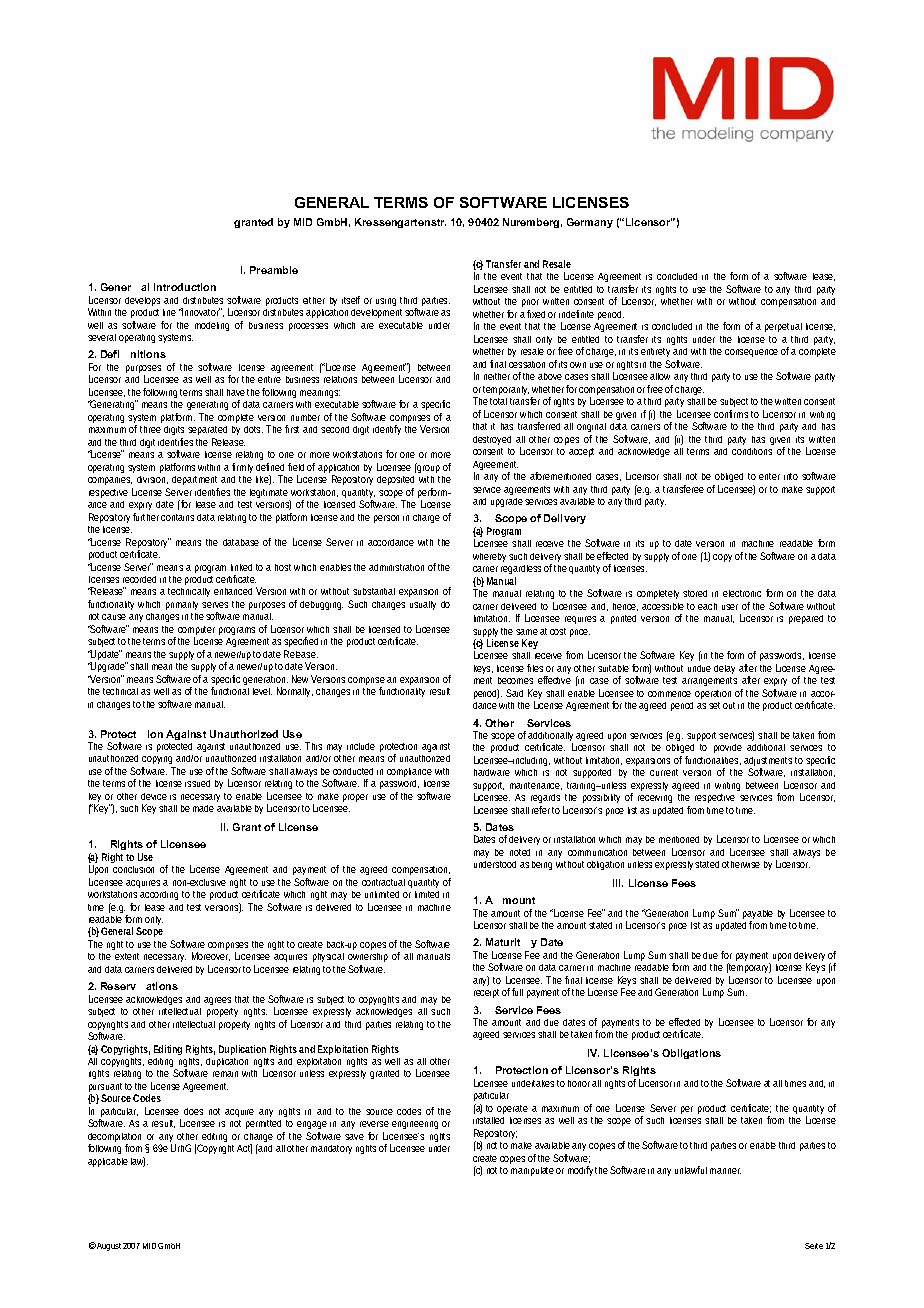 Image resolution: width=924 pixels, height=1308 pixels. Describe the element at coordinates (492, 772) in the screenshot. I see `hardware` at that location.
